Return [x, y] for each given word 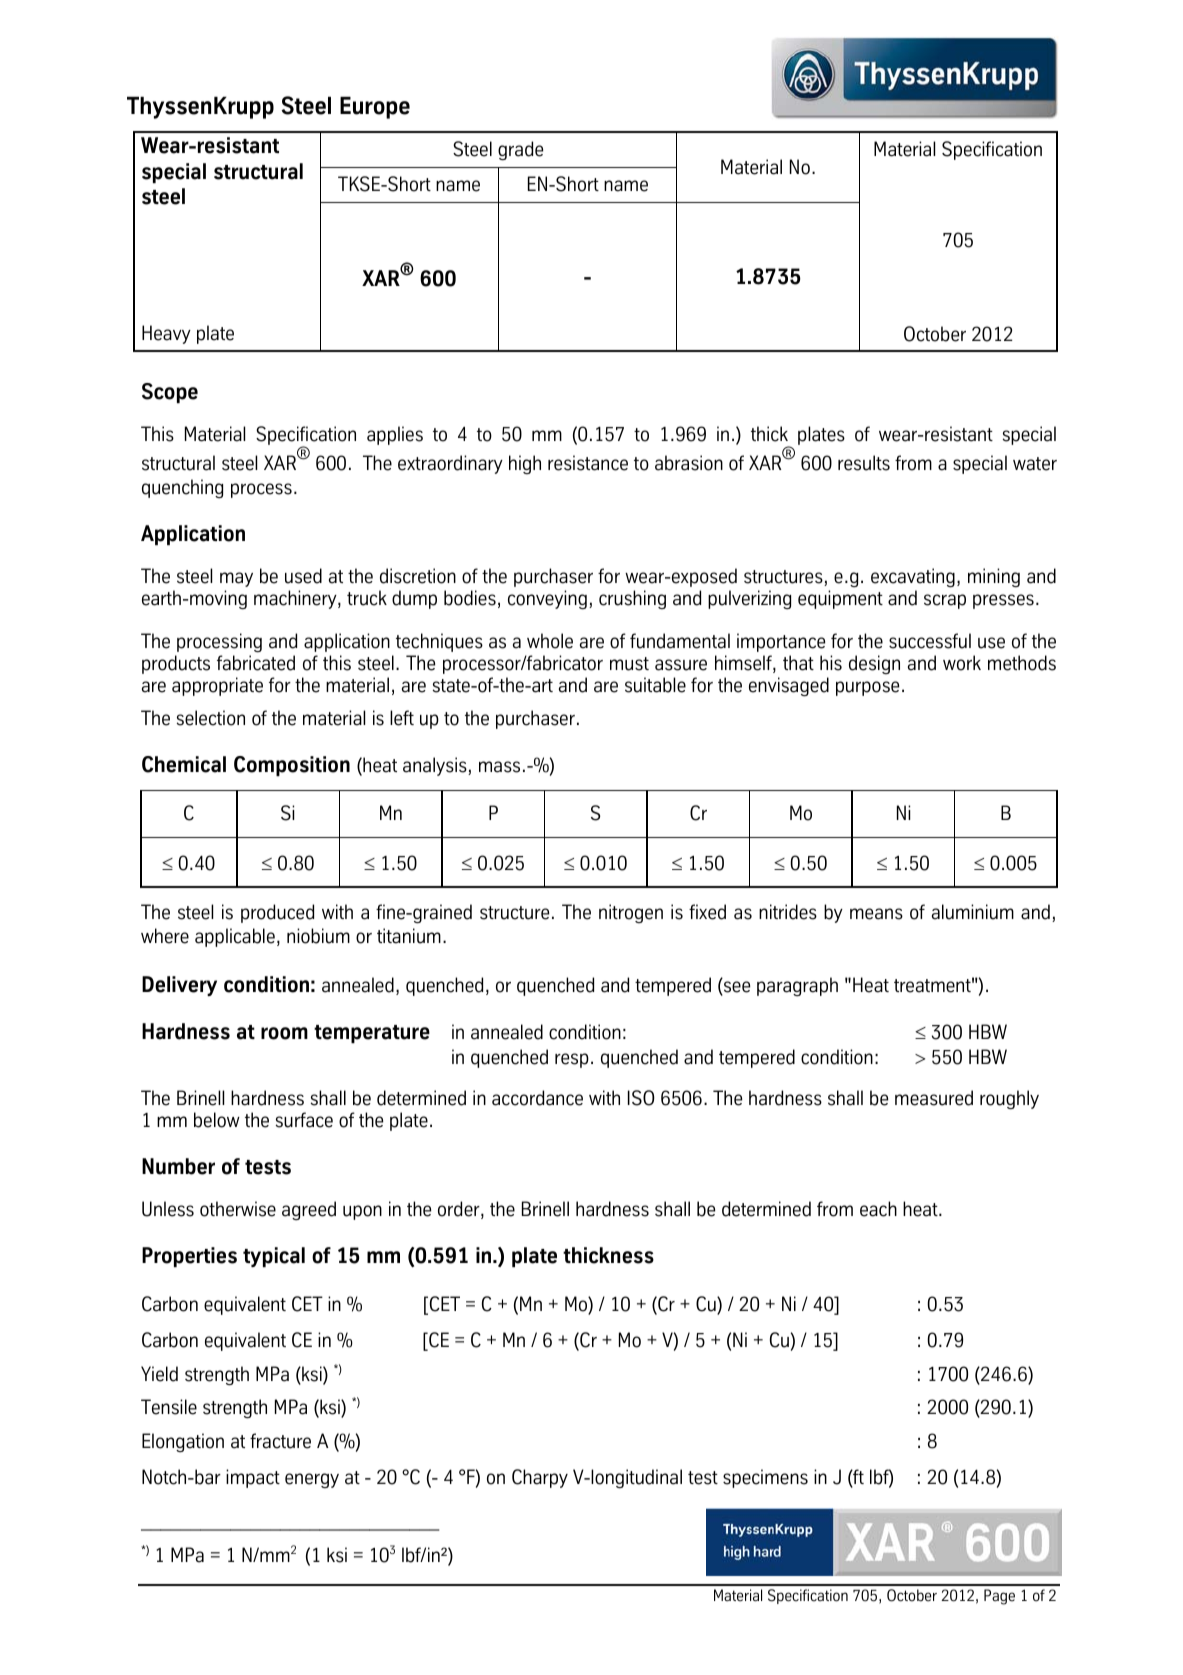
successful [930, 641]
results [864, 463]
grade [520, 150]
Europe [375, 108]
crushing [632, 599]
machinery [296, 599]
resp [572, 1060]
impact [253, 1478]
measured [934, 1098]
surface [304, 1120]
